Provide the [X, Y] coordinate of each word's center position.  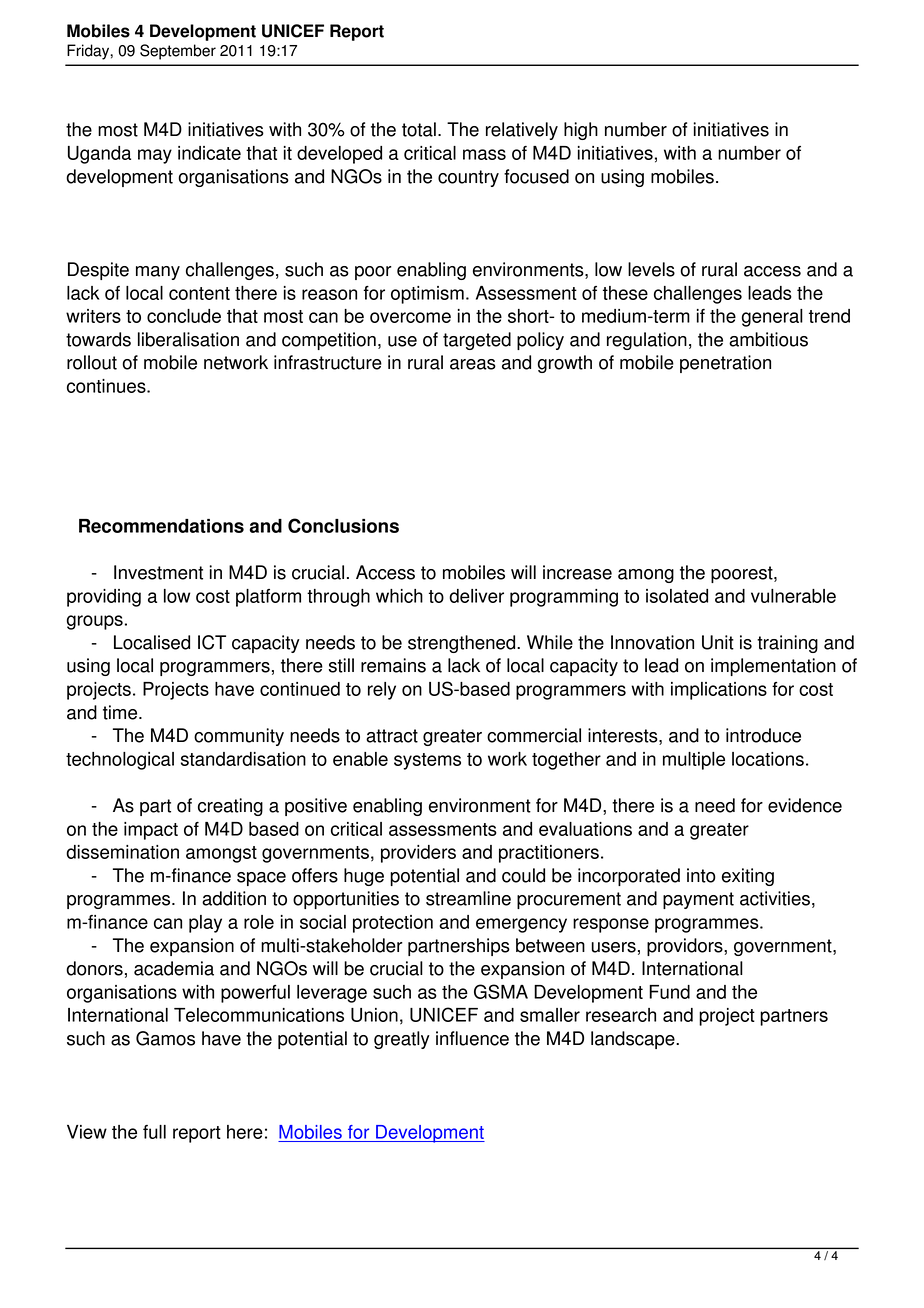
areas [473, 364]
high [581, 131]
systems [427, 761]
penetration [725, 364]
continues [107, 386]
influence [472, 1038]
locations [768, 759]
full [154, 1132]
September [178, 52]
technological [120, 761]
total [419, 129]
